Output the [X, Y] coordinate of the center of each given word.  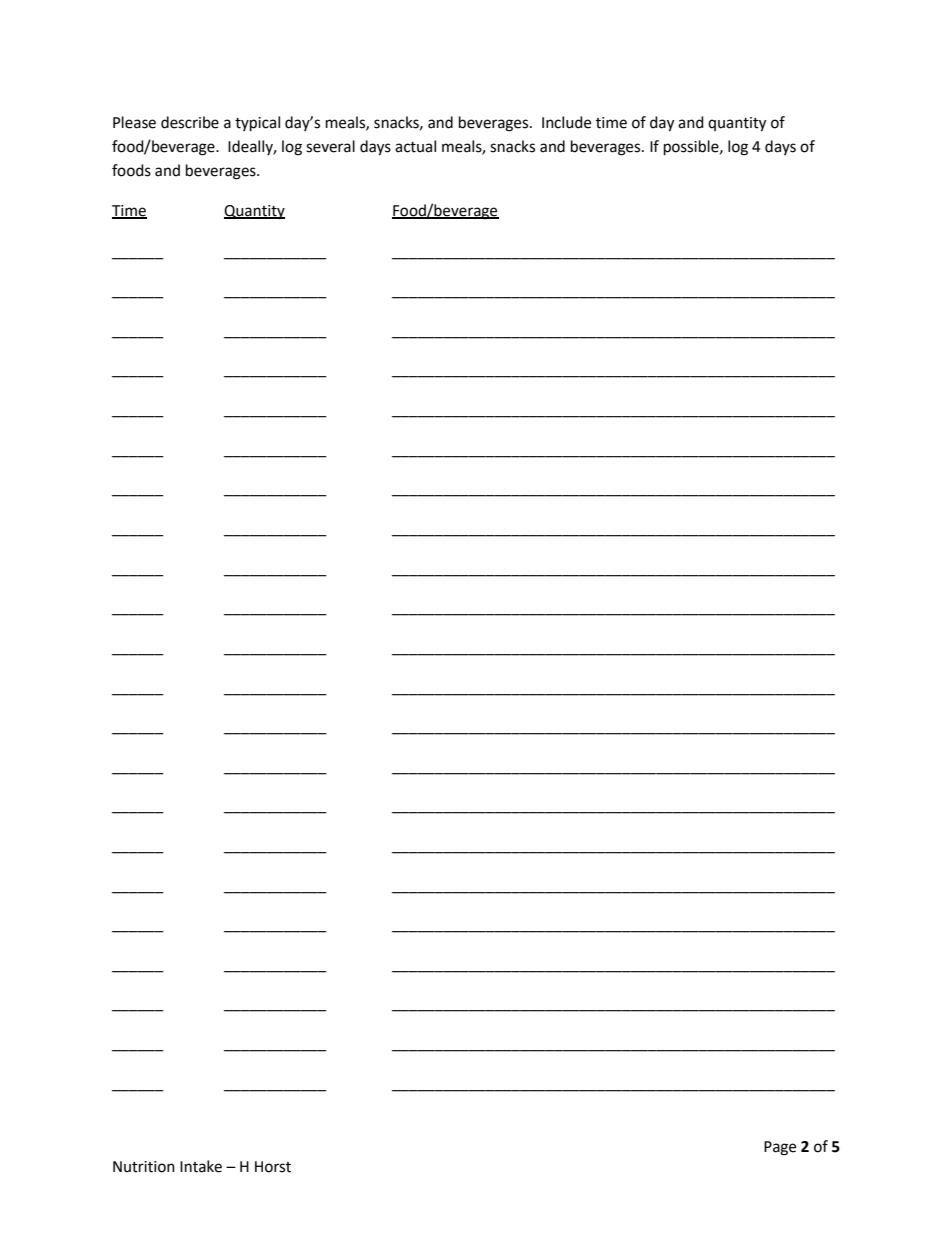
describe [190, 122]
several [330, 146]
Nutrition [144, 1167]
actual [415, 146]
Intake [201, 1166]
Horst [273, 1167]
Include [566, 122]
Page [780, 1148]
